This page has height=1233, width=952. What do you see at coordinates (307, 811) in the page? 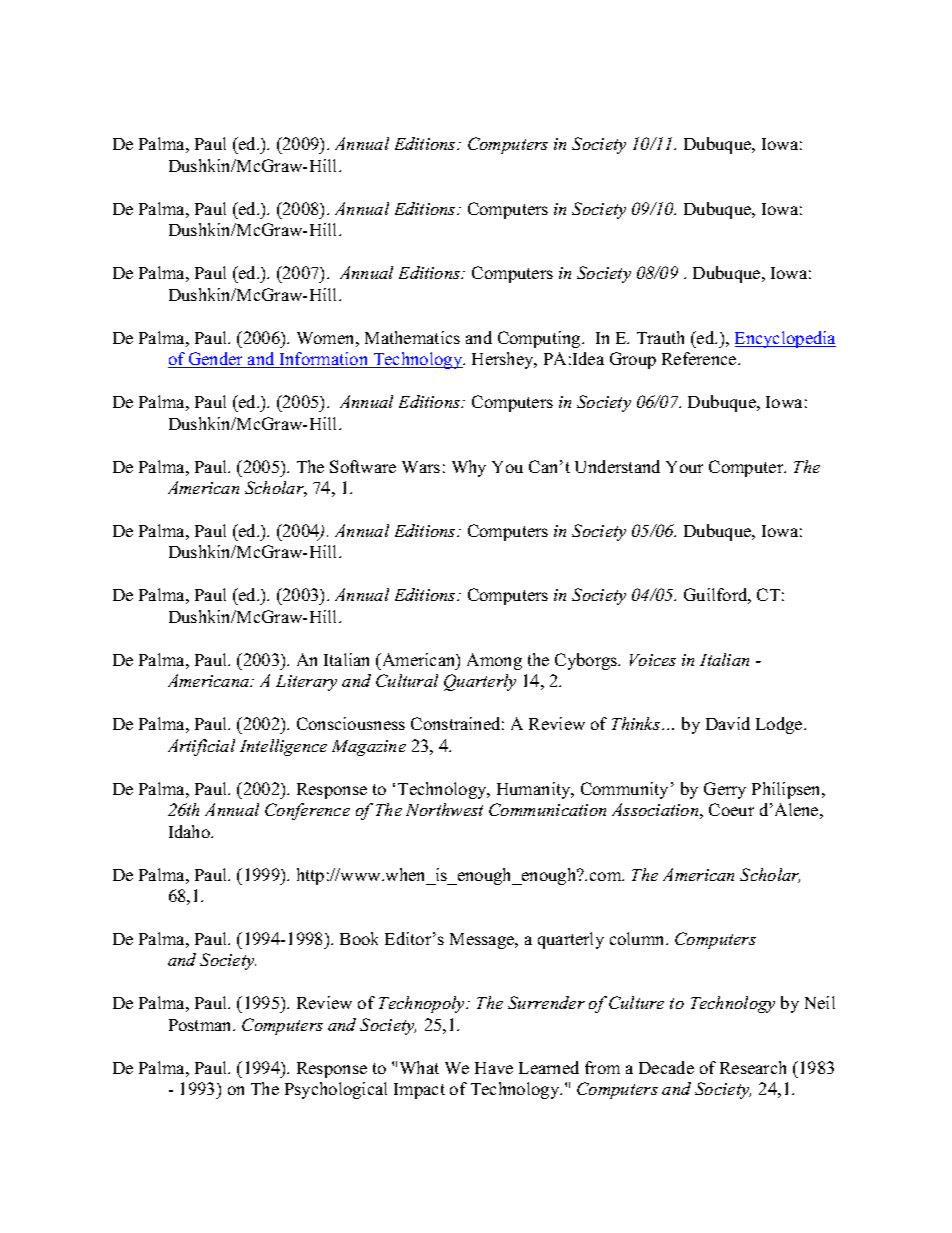
I see `Conference` at bounding box center [307, 811].
